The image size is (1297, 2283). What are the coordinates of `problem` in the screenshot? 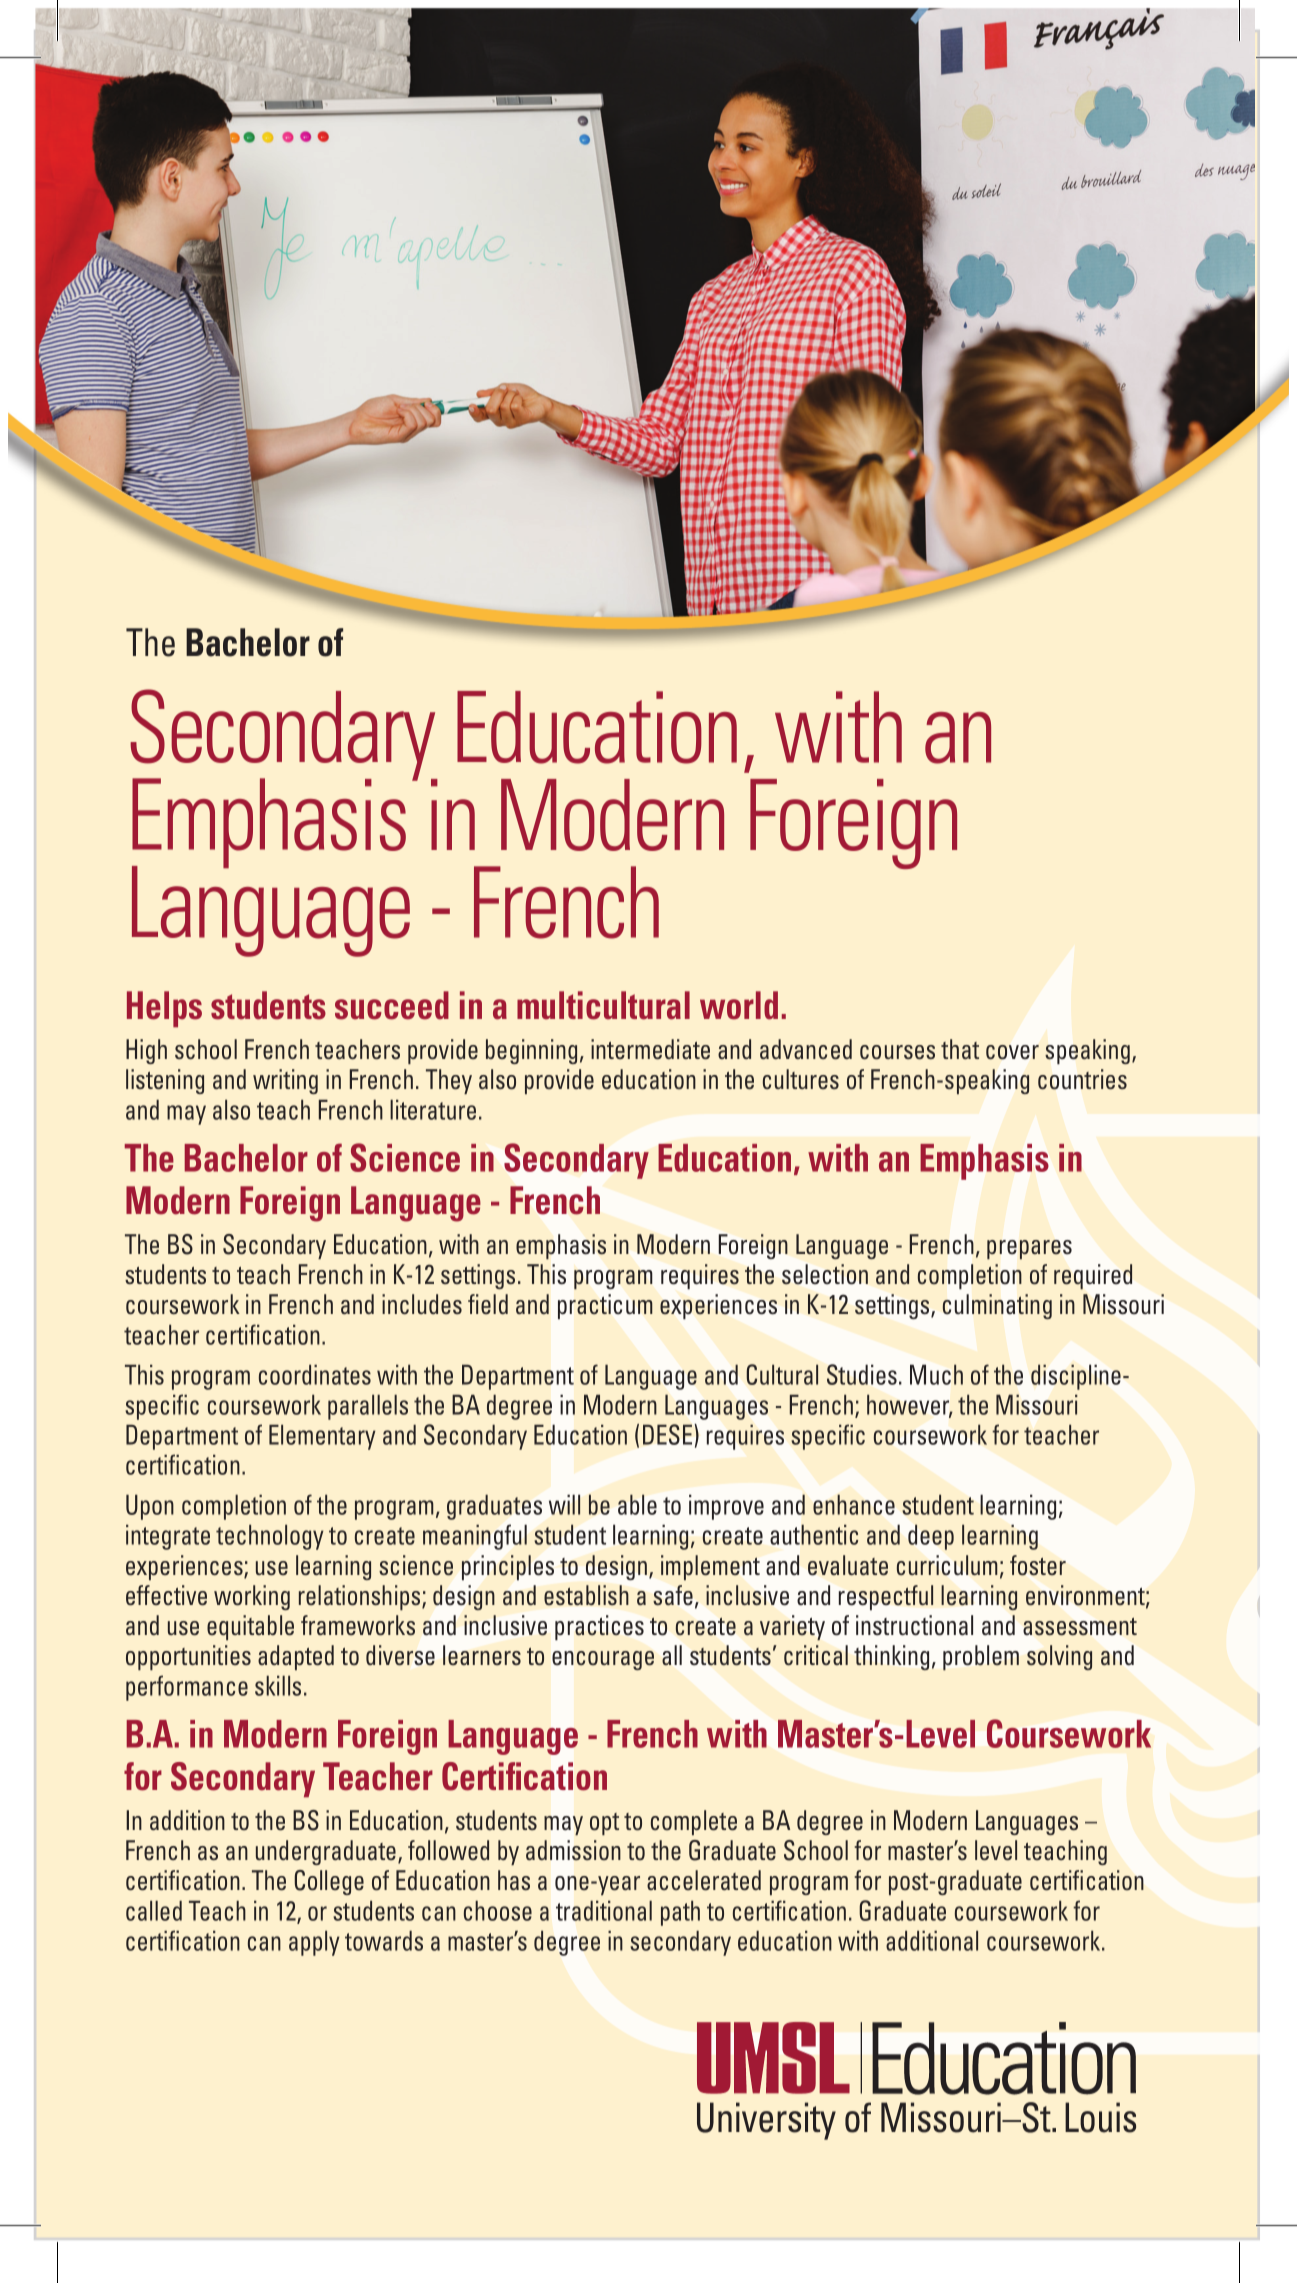 It's located at (981, 1658).
